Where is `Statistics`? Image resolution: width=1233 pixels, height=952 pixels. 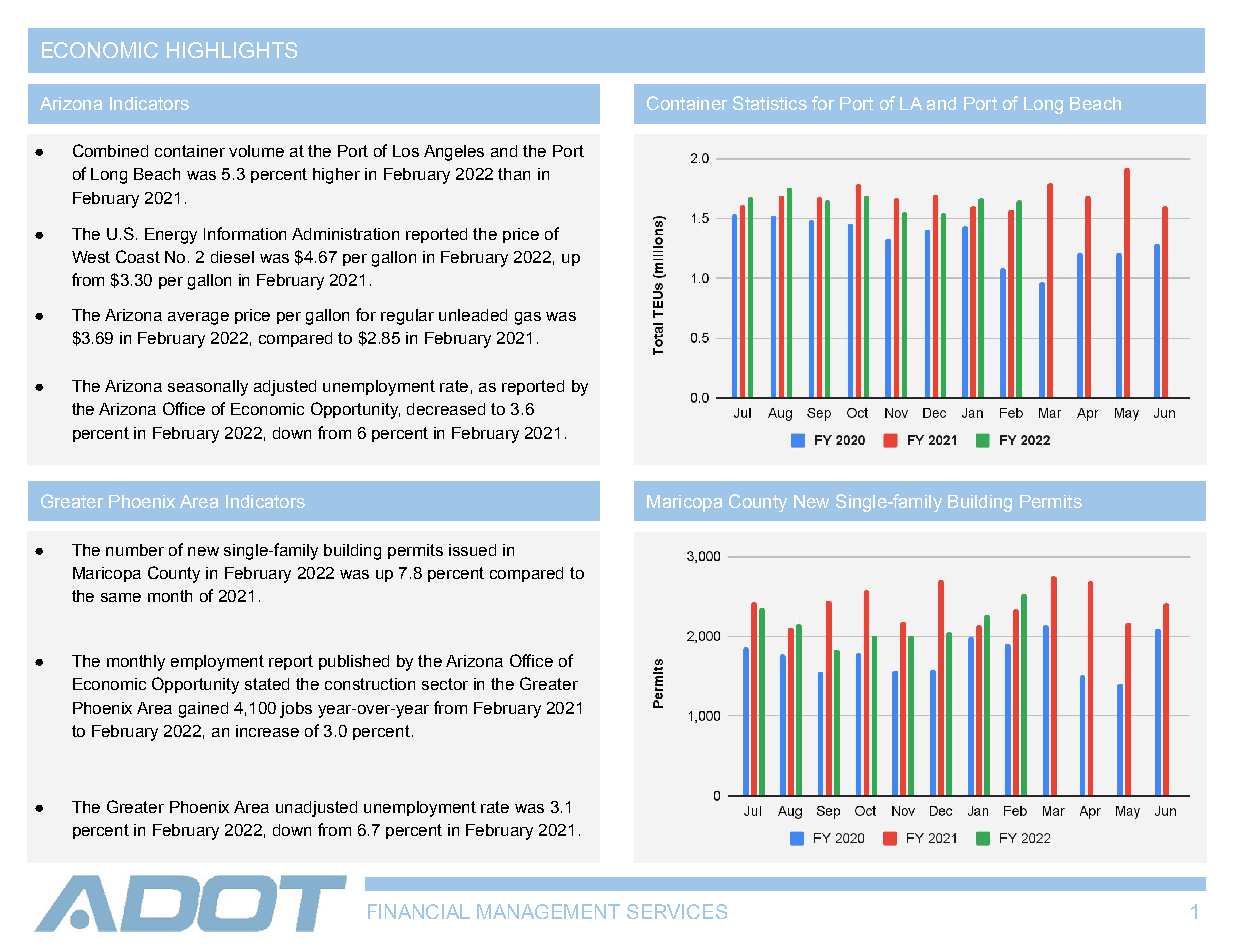
Statistics is located at coordinates (770, 103).
